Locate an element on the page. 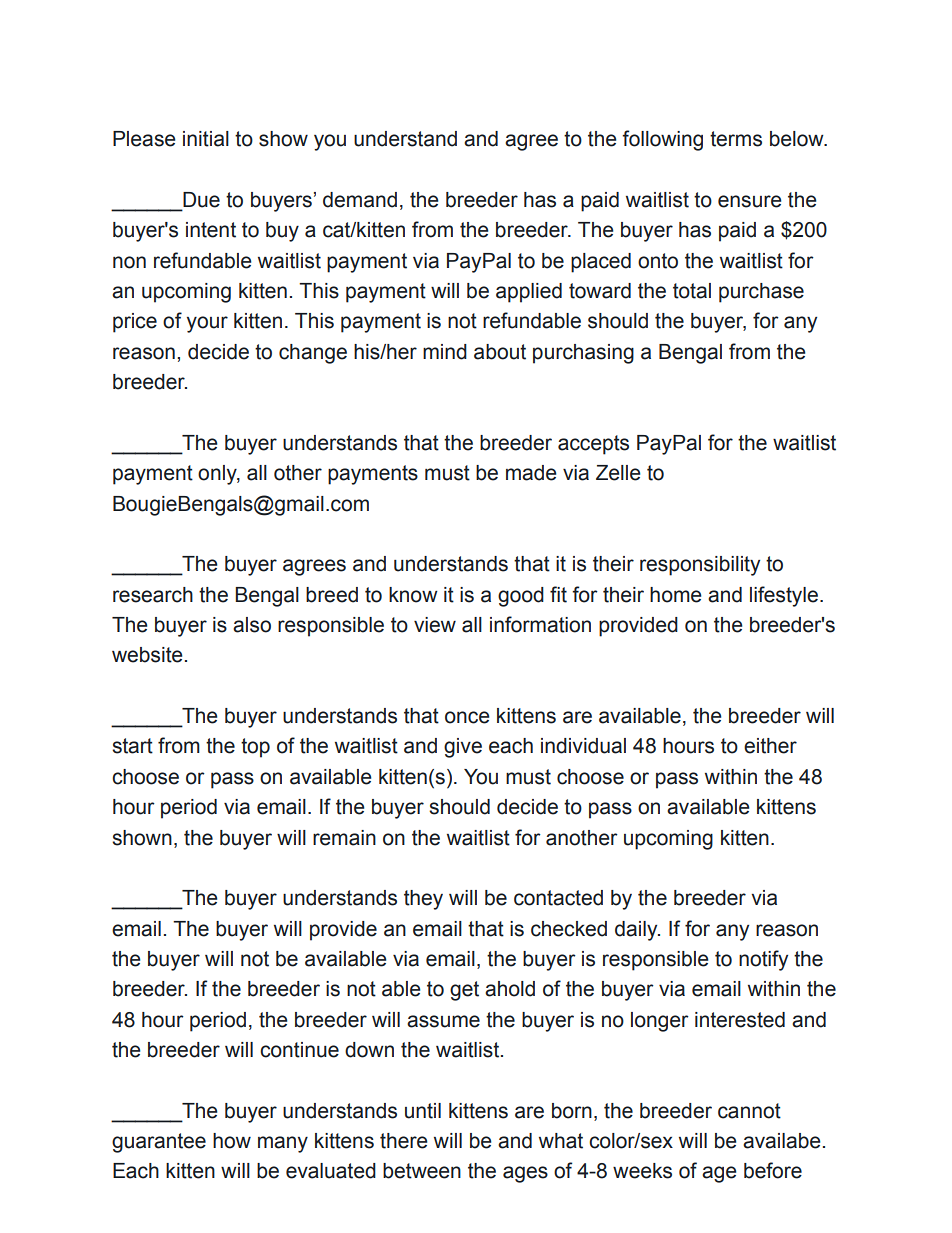  between is located at coordinates (422, 1171).
